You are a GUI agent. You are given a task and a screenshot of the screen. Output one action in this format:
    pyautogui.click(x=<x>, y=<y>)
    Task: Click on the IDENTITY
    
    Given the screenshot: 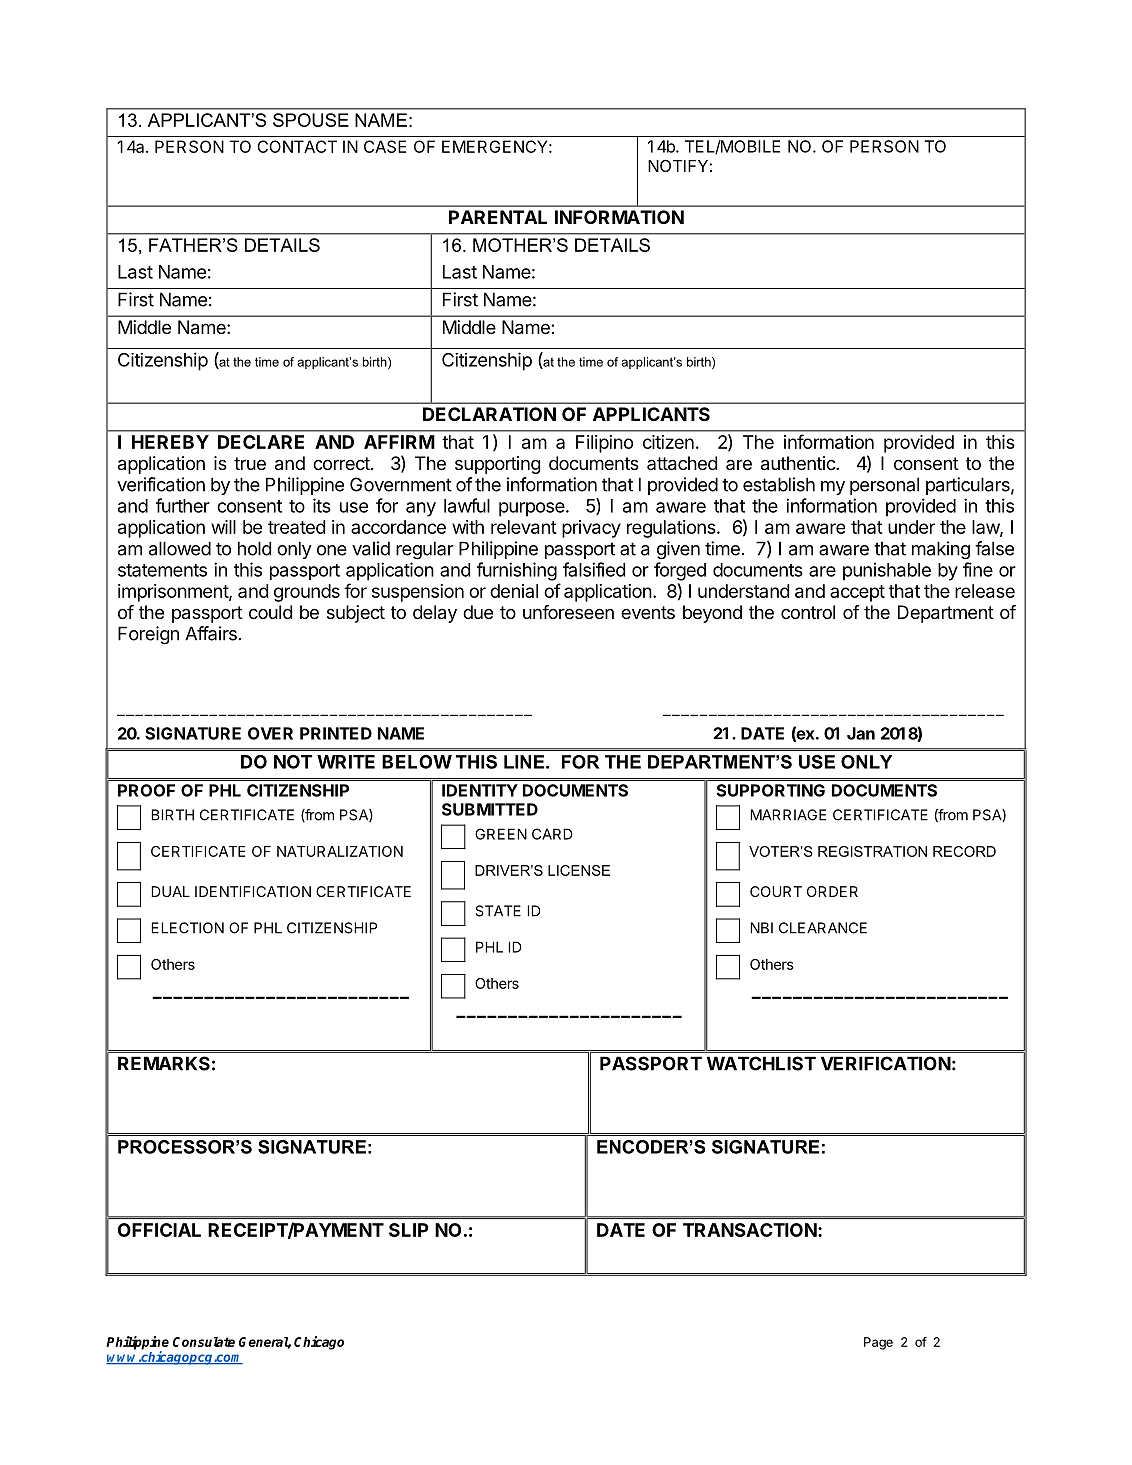 What is the action you would take?
    pyautogui.click(x=480, y=790)
